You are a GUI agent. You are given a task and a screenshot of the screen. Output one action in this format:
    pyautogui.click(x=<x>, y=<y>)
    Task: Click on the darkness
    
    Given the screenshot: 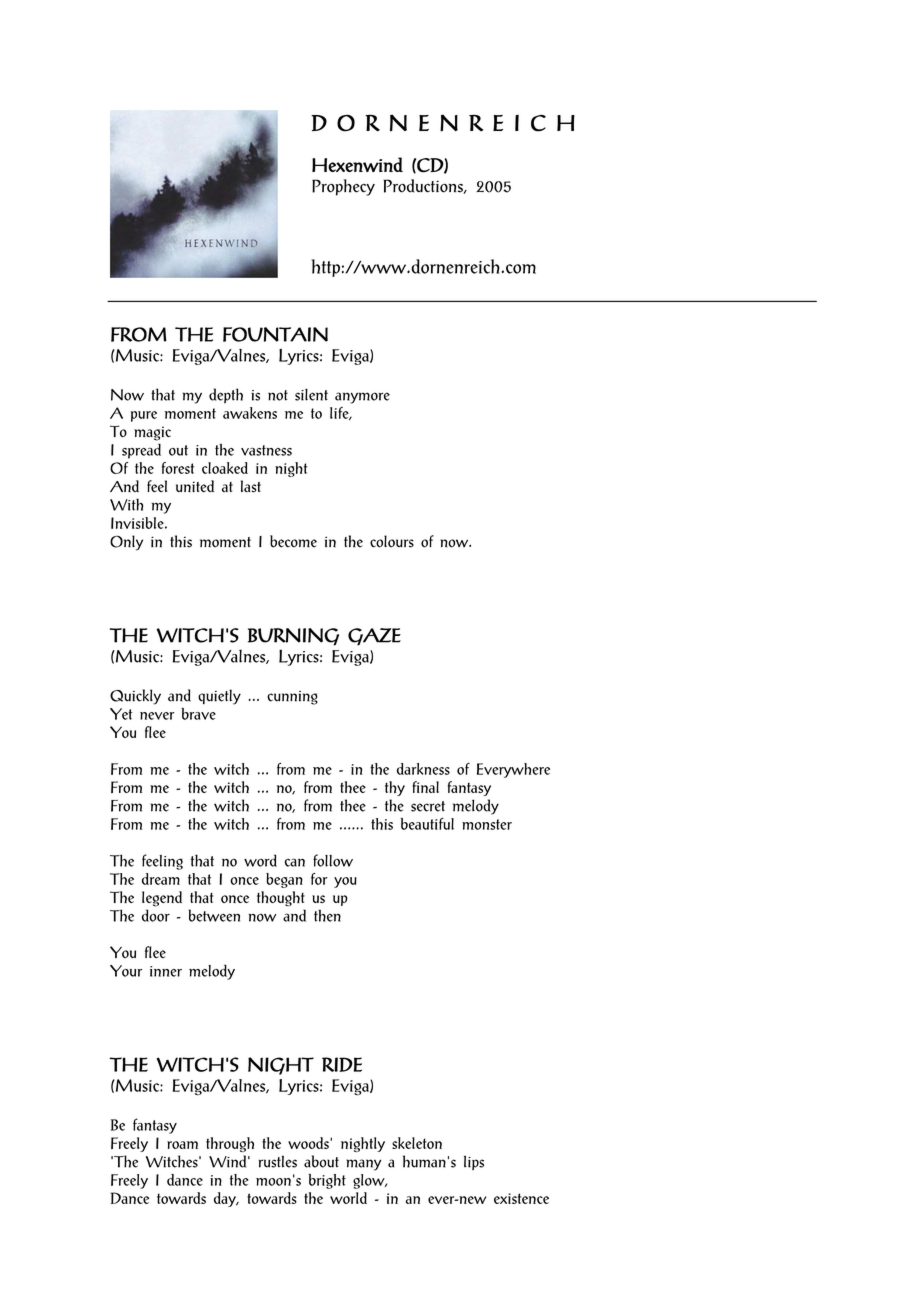 What is the action you would take?
    pyautogui.click(x=423, y=769)
